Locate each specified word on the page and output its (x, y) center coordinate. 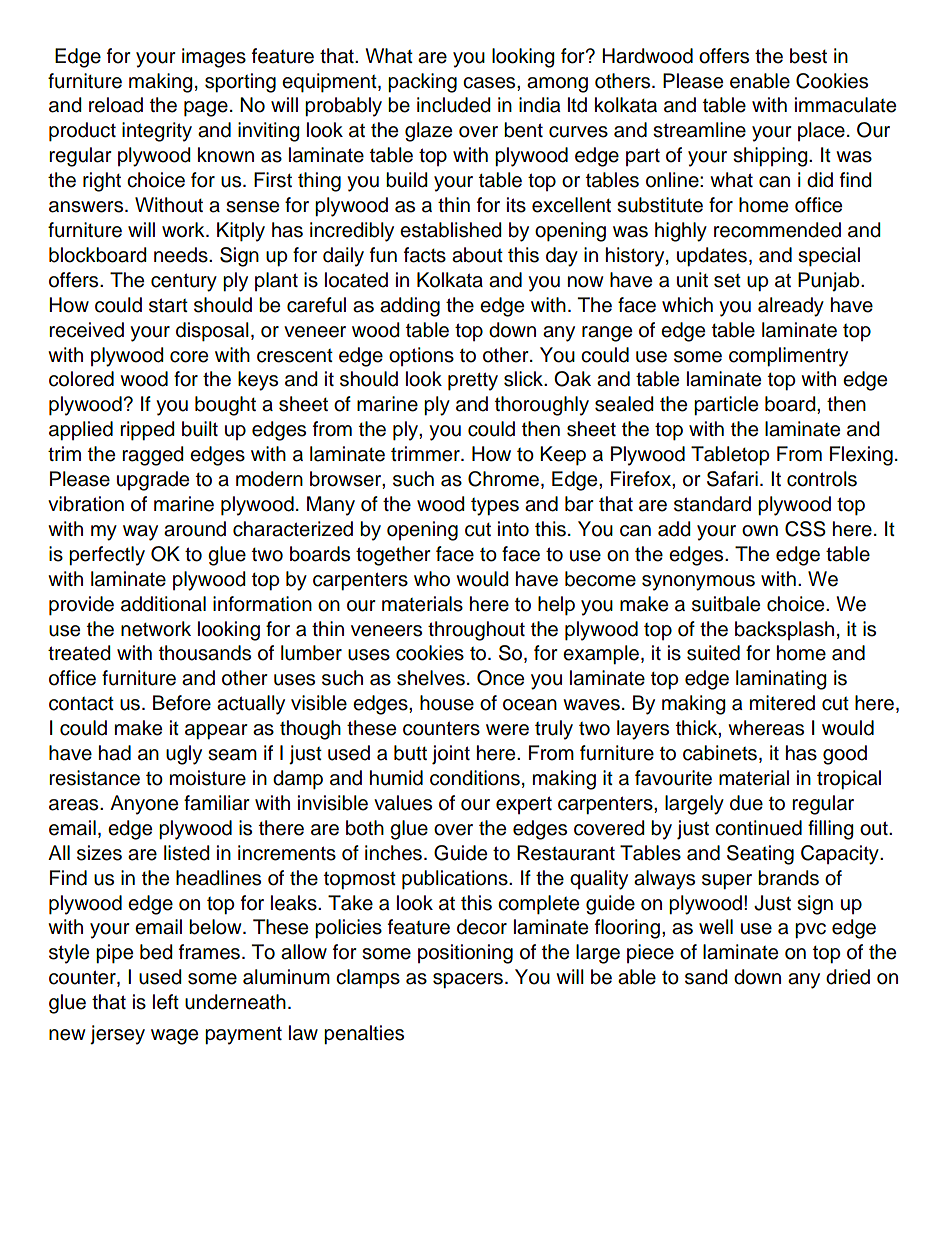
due (746, 803)
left (166, 1002)
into (513, 529)
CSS (805, 529)
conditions (475, 778)
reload (116, 105)
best (808, 56)
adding (410, 307)
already (791, 307)
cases (490, 83)
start (168, 305)
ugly (184, 755)
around (195, 529)
